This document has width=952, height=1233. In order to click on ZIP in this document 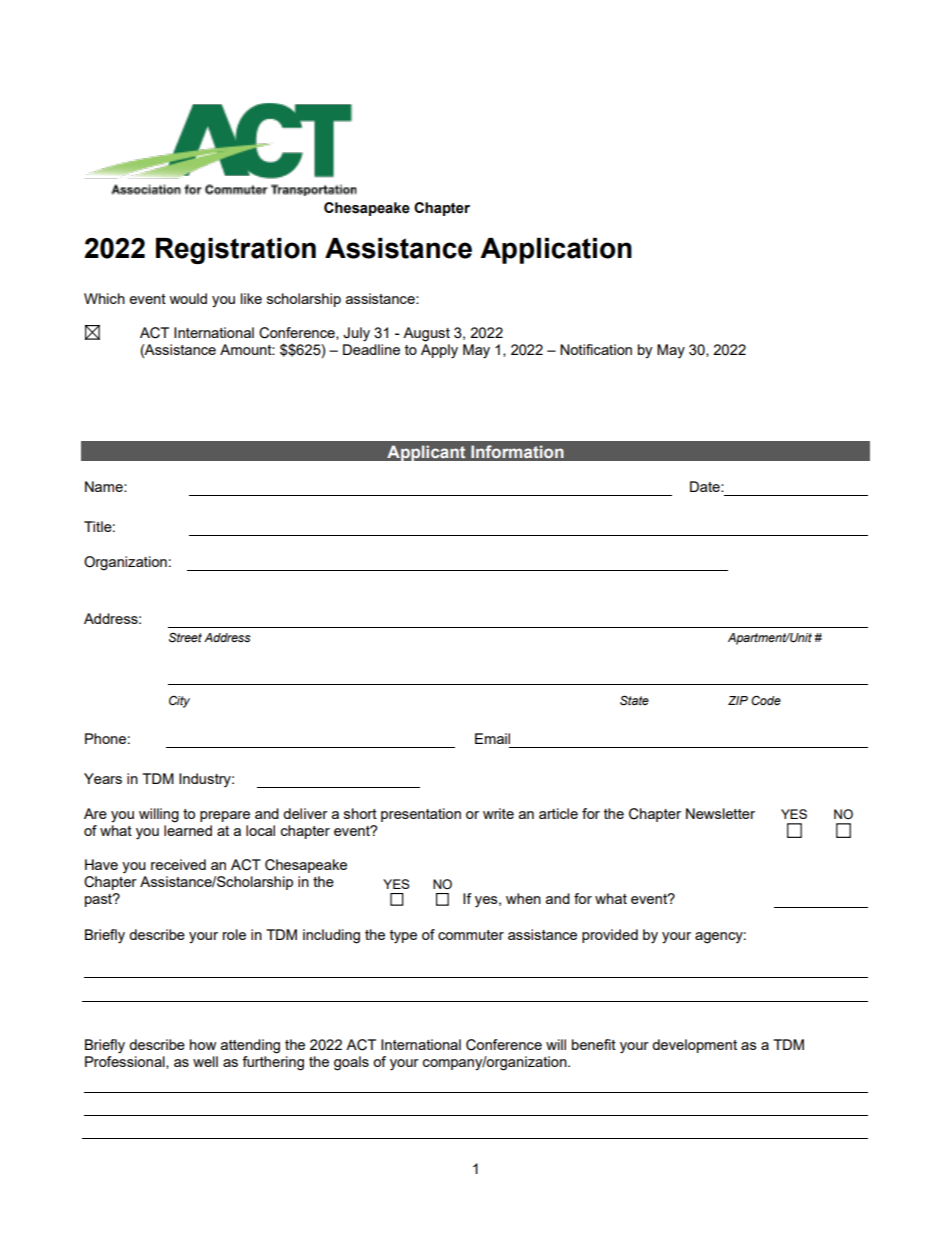, I will do `click(738, 700)`.
